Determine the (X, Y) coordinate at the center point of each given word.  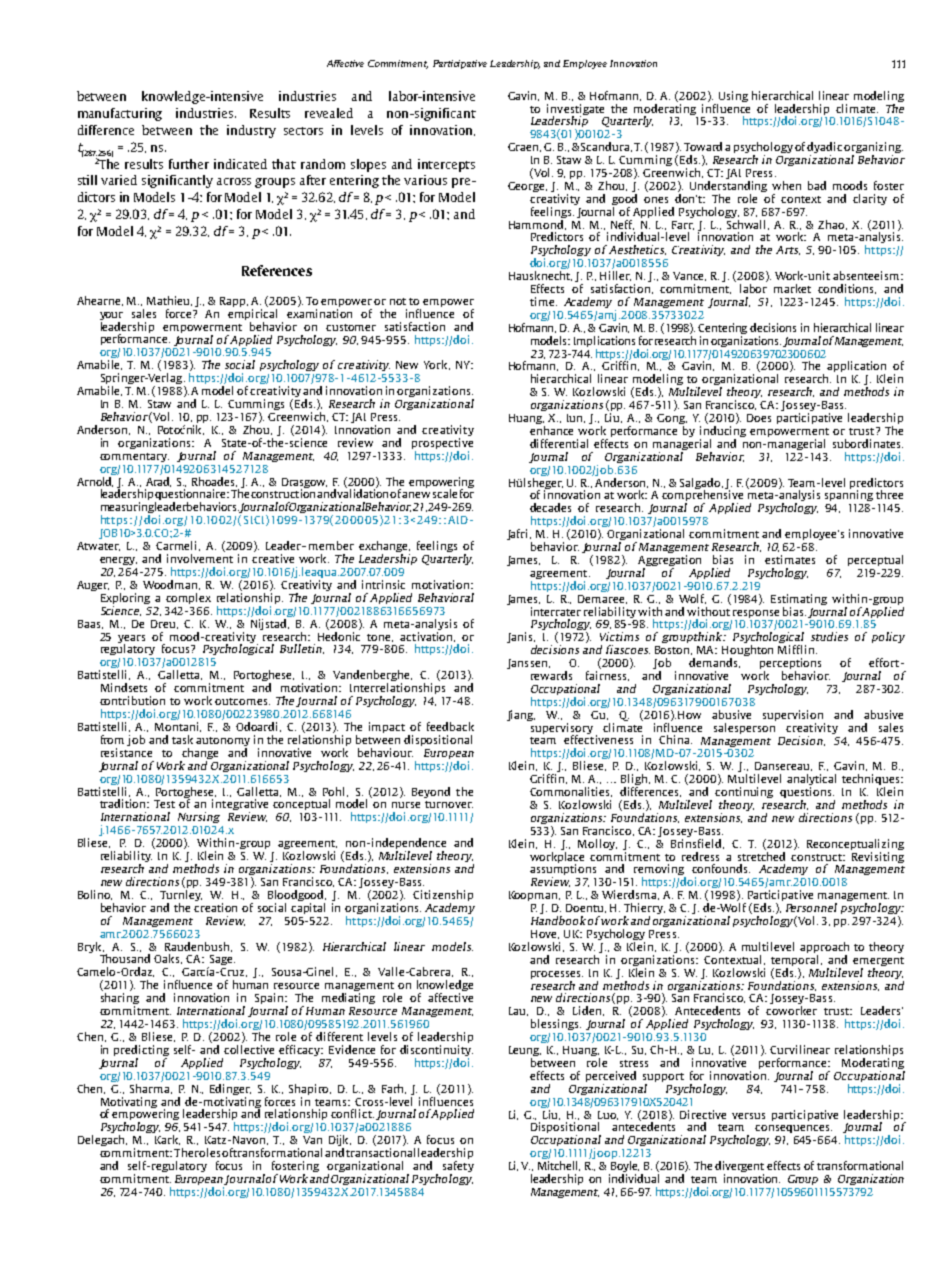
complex (188, 598)
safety (458, 1168)
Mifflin (797, 649)
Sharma (151, 1087)
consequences (793, 1129)
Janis (521, 637)
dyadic (826, 149)
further (189, 164)
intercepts (446, 165)
